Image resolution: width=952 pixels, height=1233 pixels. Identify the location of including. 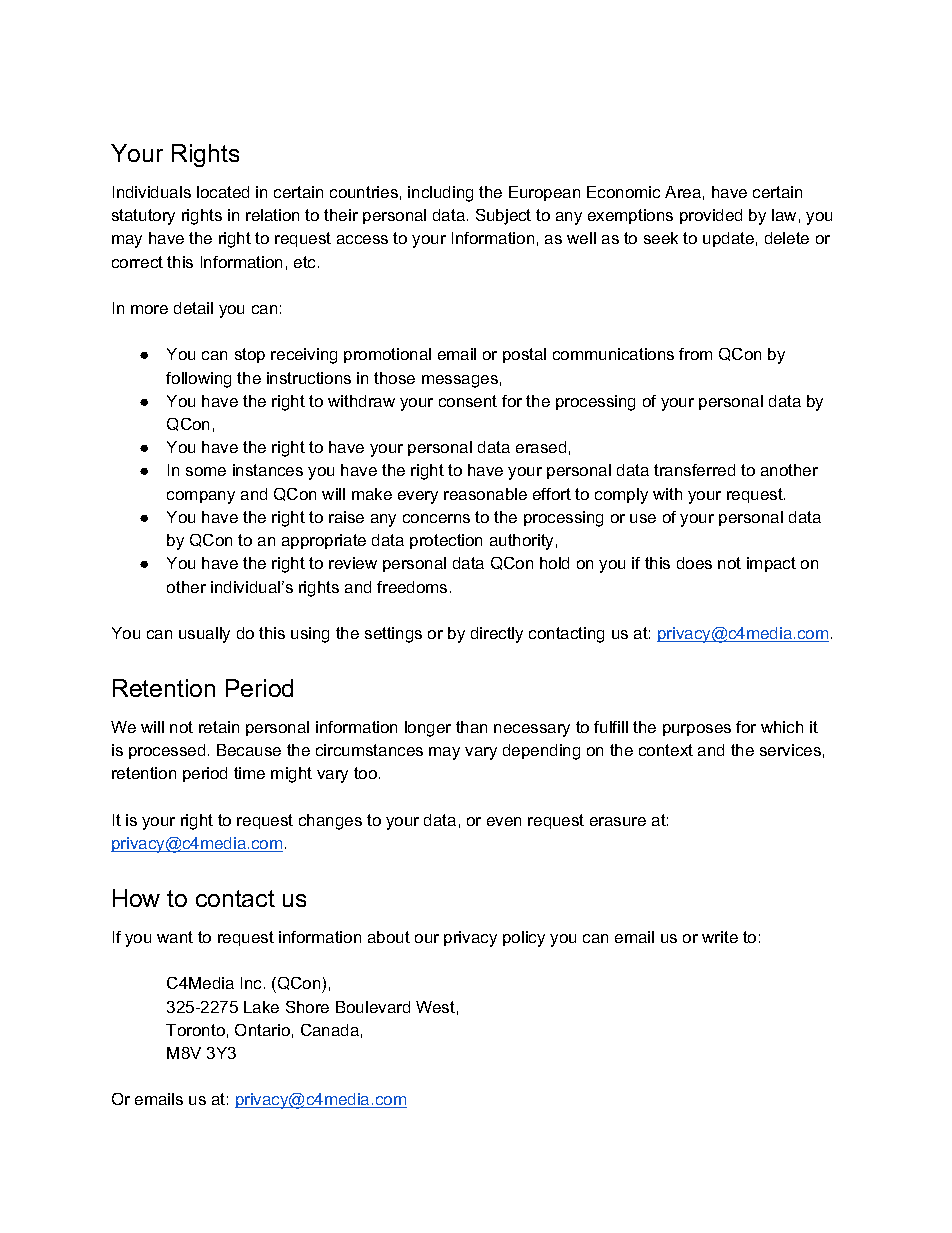
(440, 194).
